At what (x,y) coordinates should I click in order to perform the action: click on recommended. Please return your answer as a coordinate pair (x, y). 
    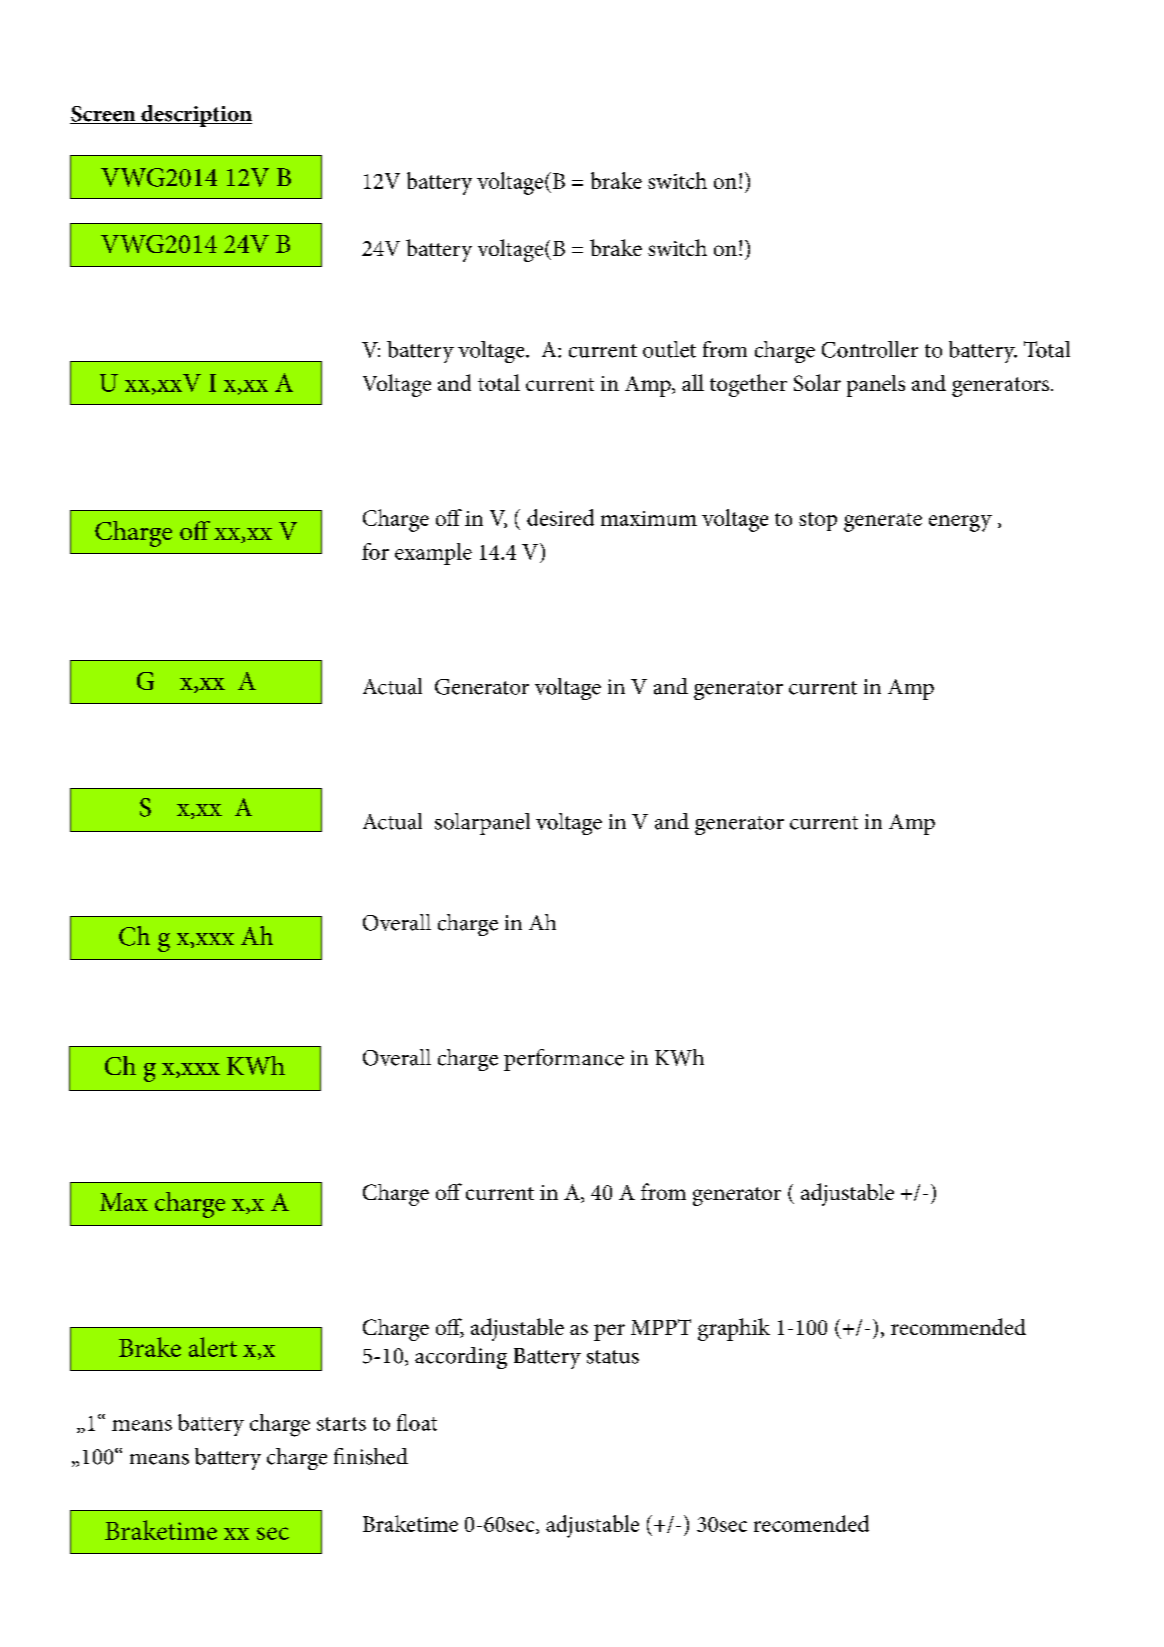
    Looking at the image, I should click on (958, 1326).
